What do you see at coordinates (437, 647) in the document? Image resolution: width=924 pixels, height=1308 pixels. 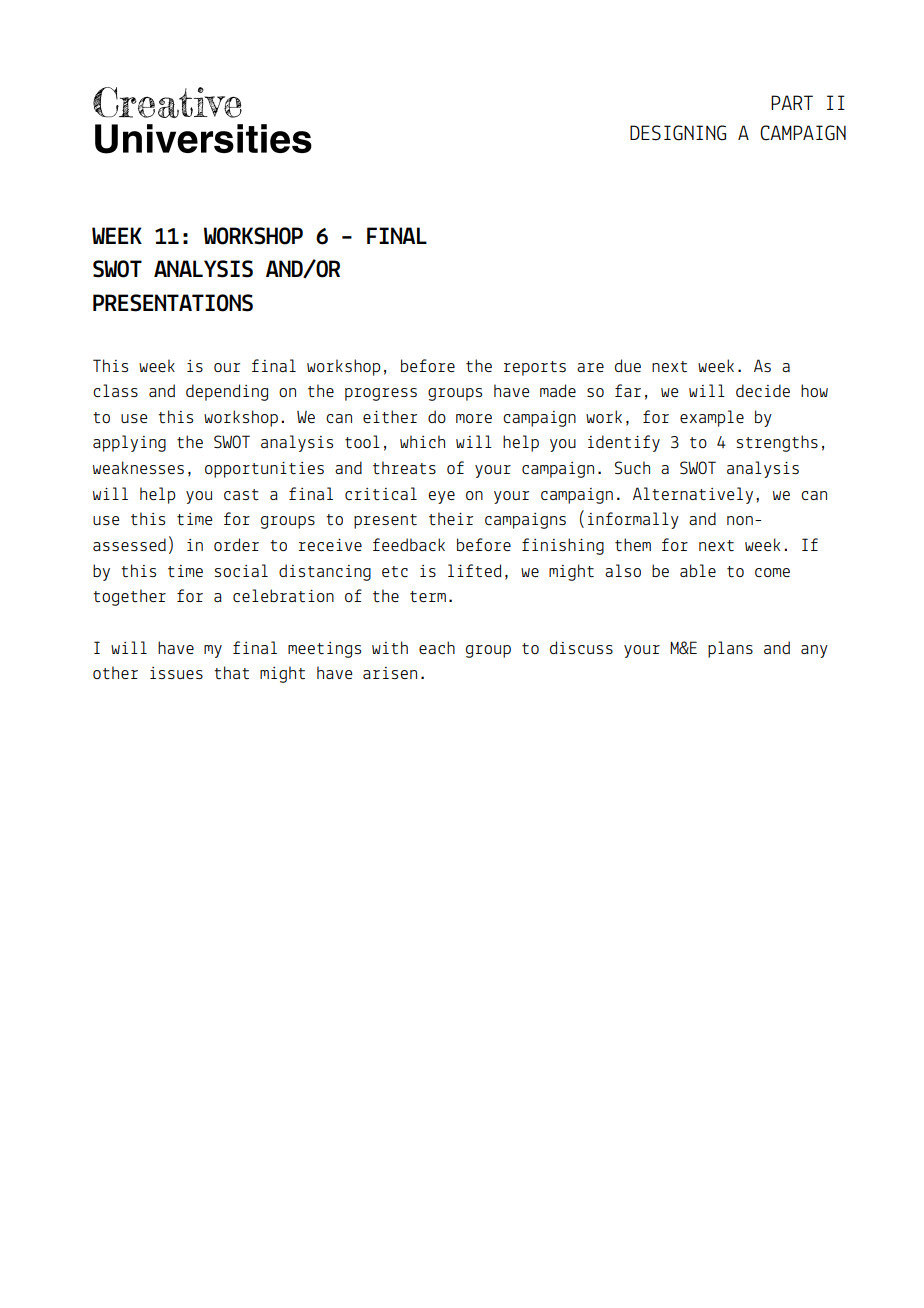 I see `each` at bounding box center [437, 647].
